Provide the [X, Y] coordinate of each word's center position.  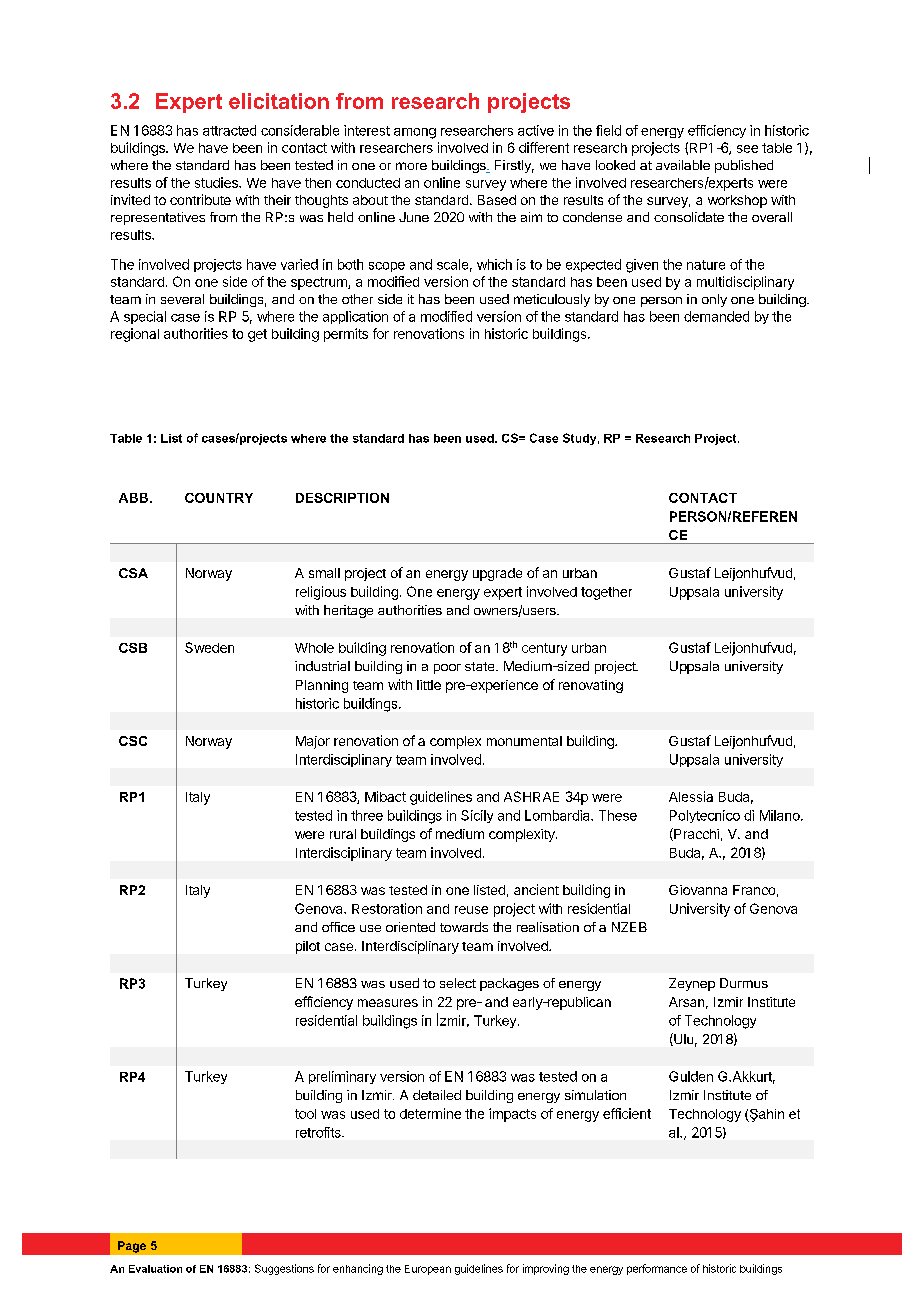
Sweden [209, 647]
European [428, 1270]
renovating [591, 686]
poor [447, 669]
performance [657, 1269]
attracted [229, 130]
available [683, 165]
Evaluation [155, 1269]
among [415, 133]
